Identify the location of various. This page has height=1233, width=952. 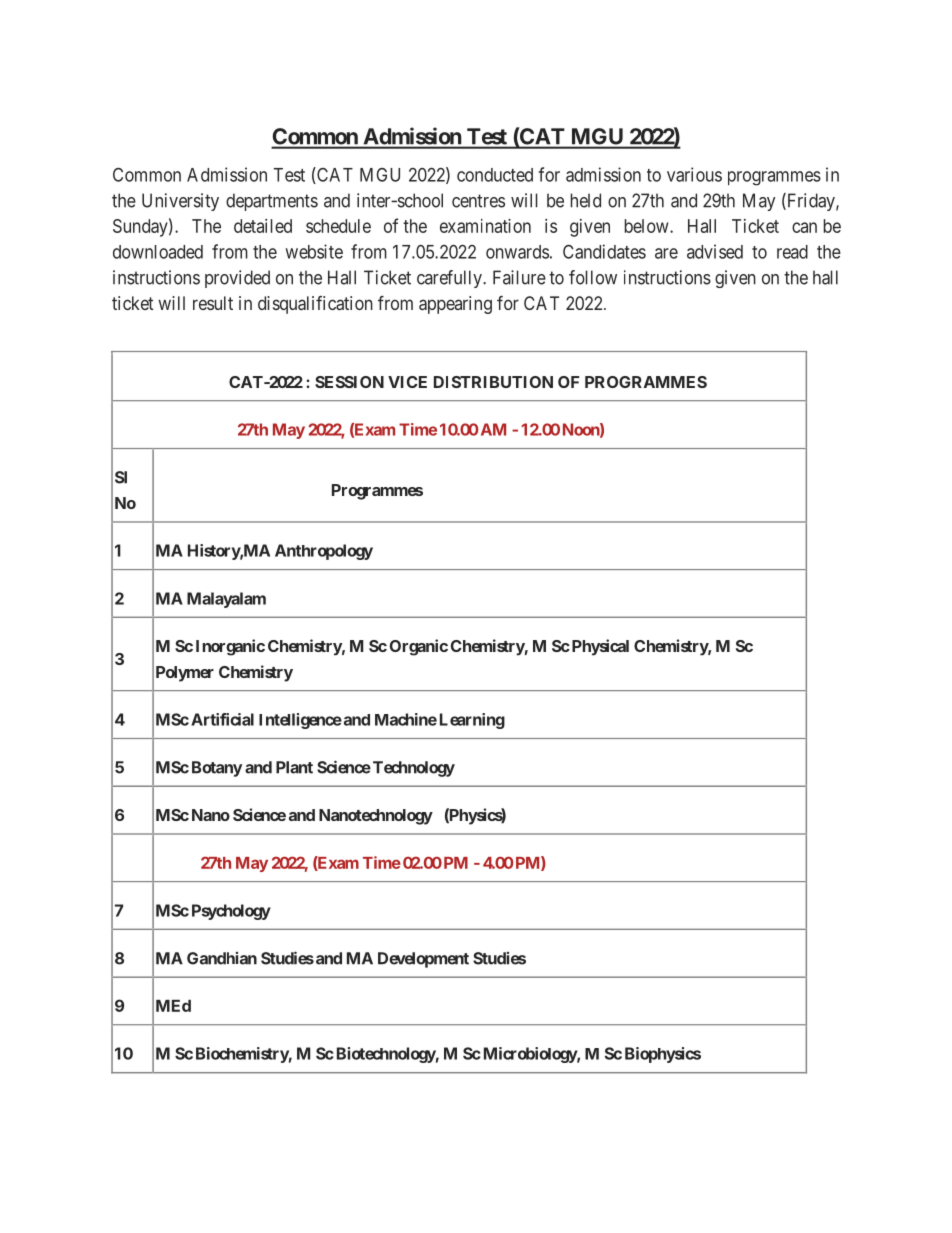
(694, 174).
